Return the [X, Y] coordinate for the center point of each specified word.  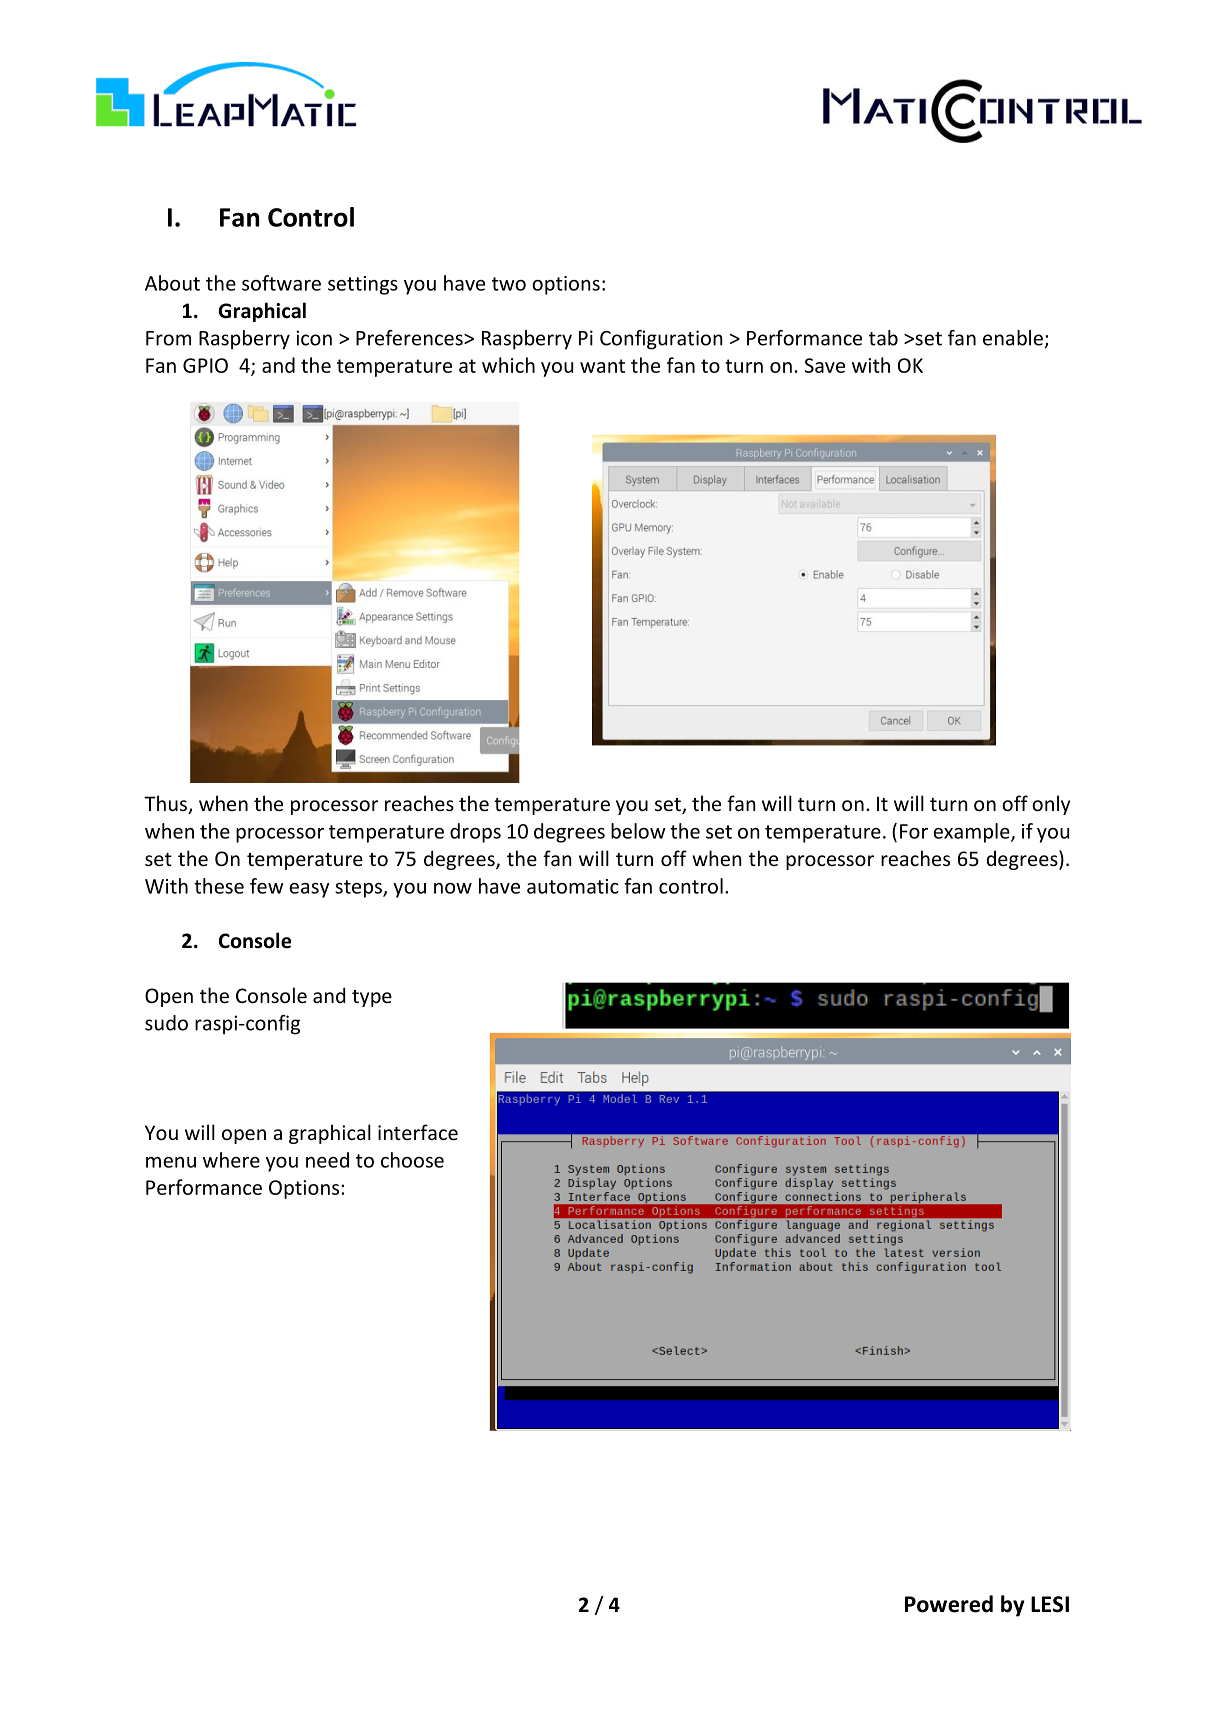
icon [314, 338]
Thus [166, 804]
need [327, 1160]
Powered [949, 1604]
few [267, 886]
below [638, 831]
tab [883, 338]
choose [412, 1160]
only [1051, 805]
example [972, 833]
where [231, 1160]
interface [418, 1132]
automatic [573, 886]
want [602, 366]
